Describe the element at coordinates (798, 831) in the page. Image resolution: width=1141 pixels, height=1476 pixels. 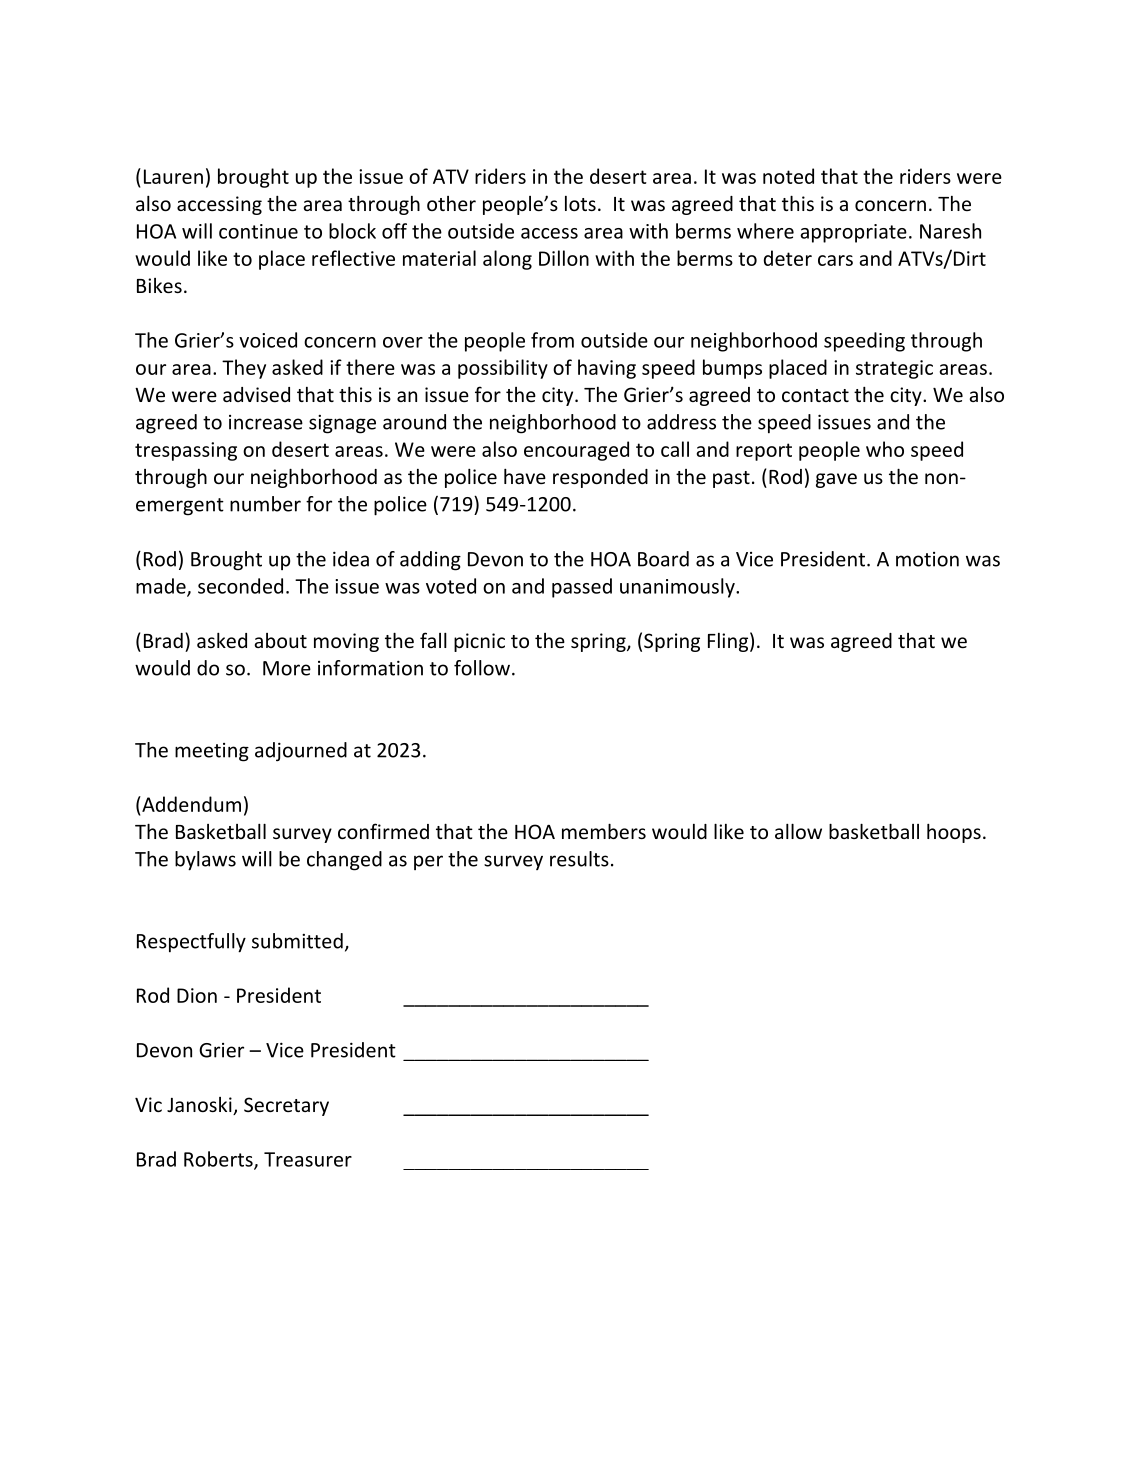
I see `allow` at that location.
